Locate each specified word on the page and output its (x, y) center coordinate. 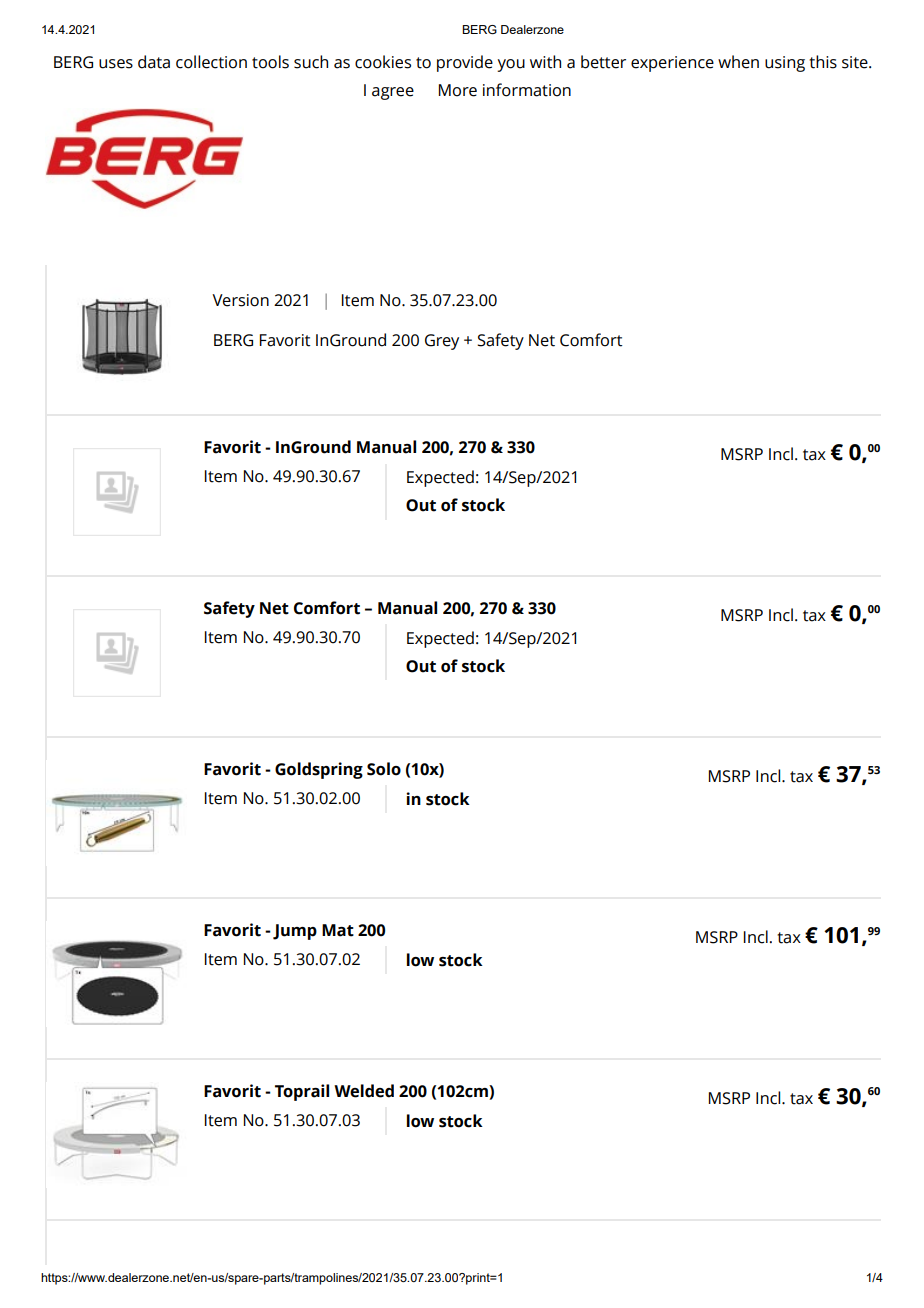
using (785, 64)
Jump (295, 932)
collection (211, 62)
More (458, 90)
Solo (384, 769)
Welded (364, 1091)
